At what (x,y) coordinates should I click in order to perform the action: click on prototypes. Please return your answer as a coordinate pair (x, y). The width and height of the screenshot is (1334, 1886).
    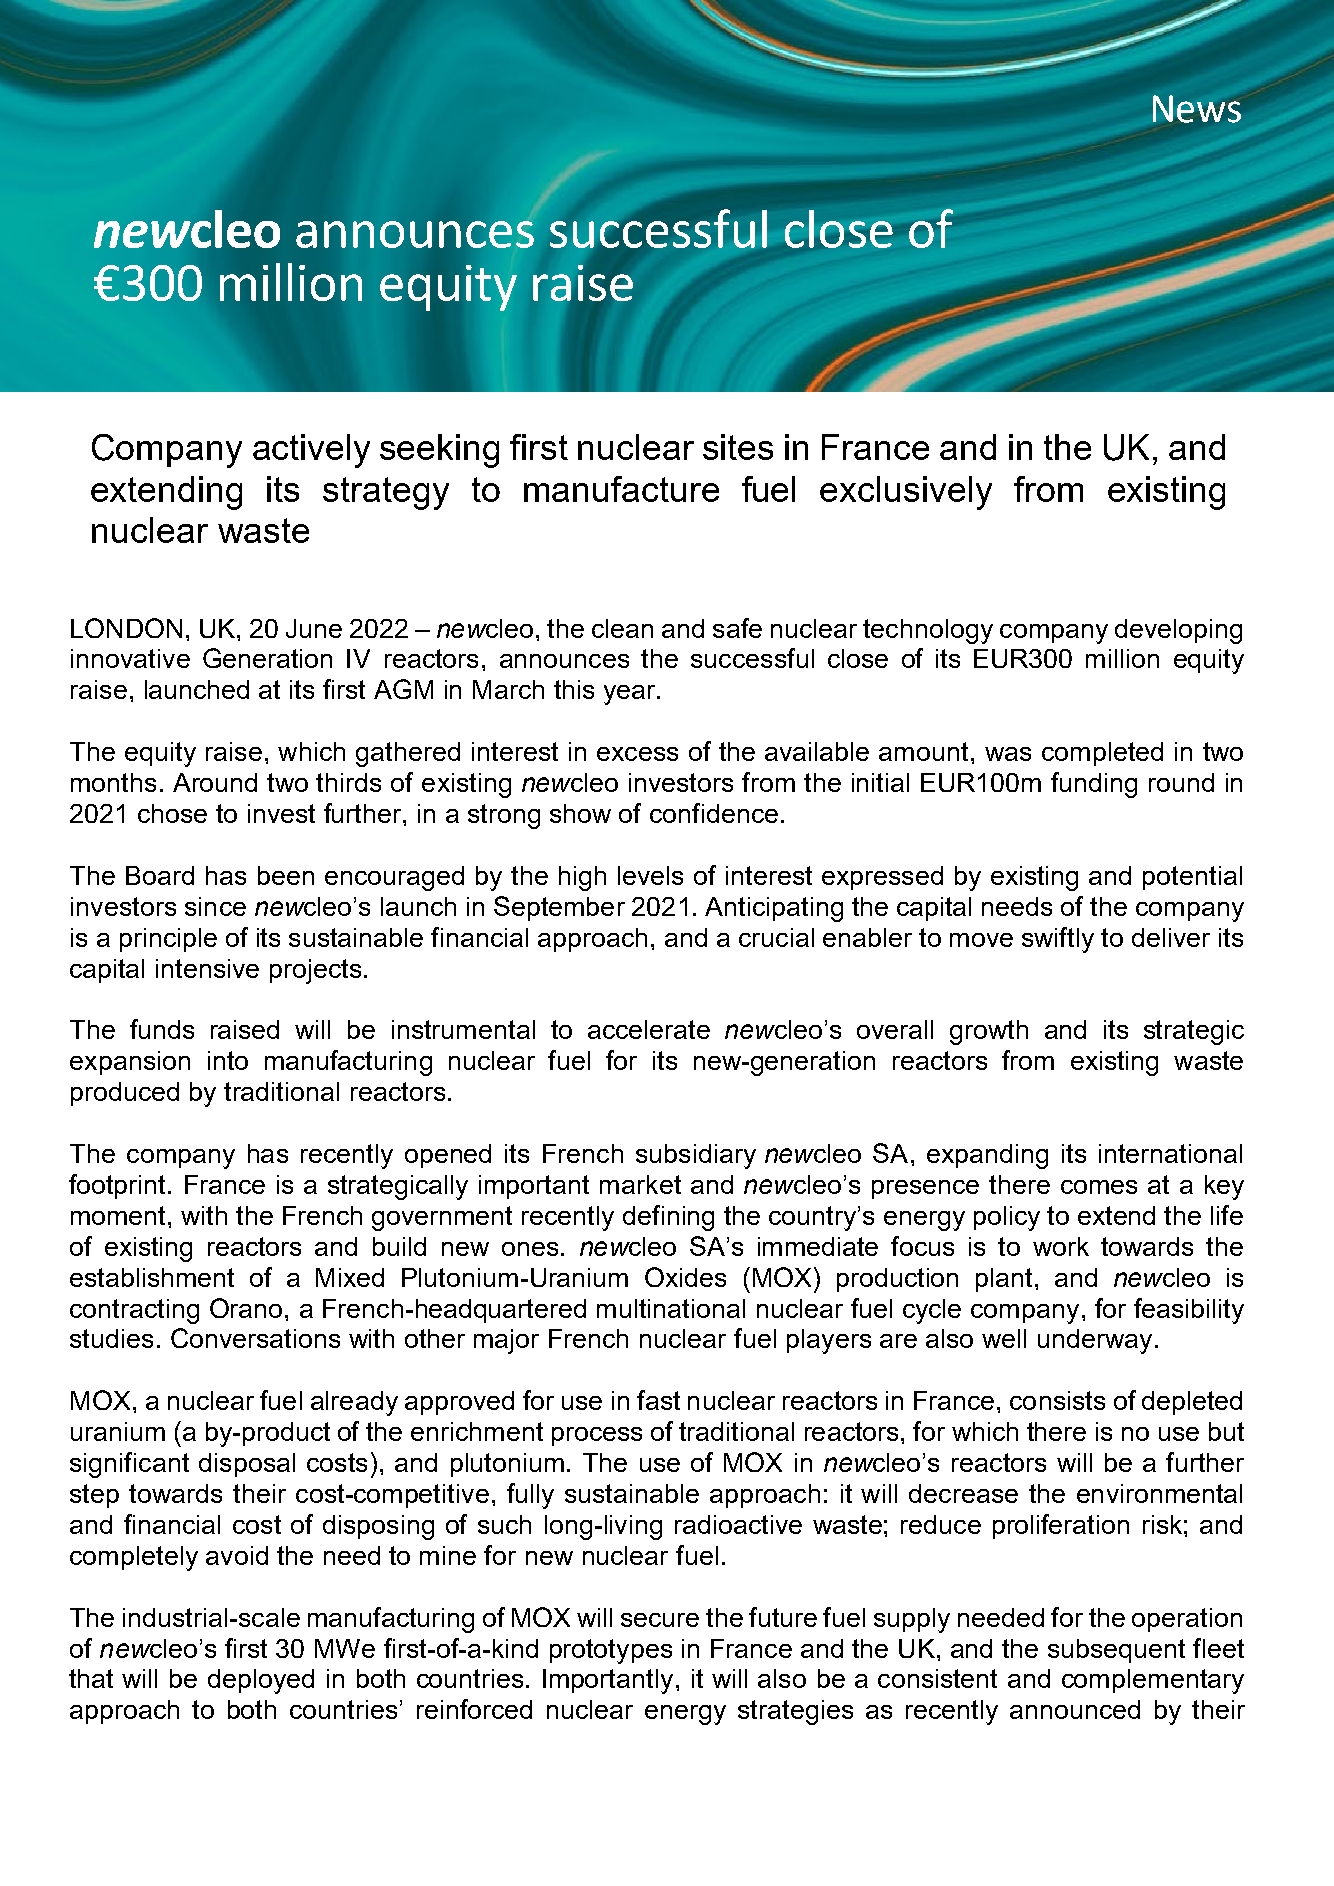
    Looking at the image, I should click on (611, 1651).
